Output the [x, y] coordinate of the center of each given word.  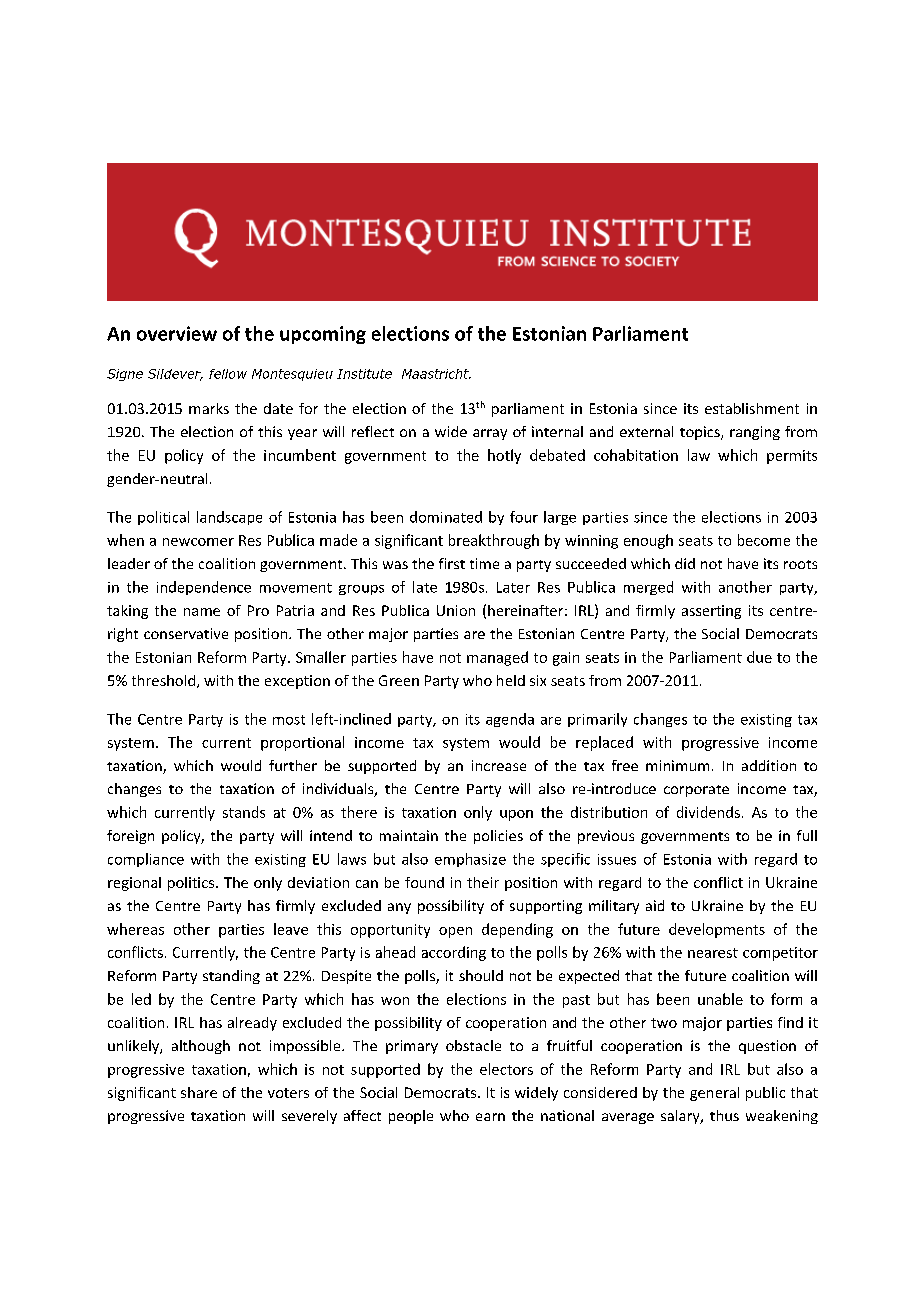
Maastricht [436, 374]
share [199, 1092]
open [455, 932]
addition [769, 765]
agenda [510, 720]
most [289, 720]
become [764, 540]
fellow [228, 374]
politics [192, 884]
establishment [752, 408]
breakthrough [494, 541]
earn [490, 1117]
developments [717, 930]
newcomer [198, 542]
